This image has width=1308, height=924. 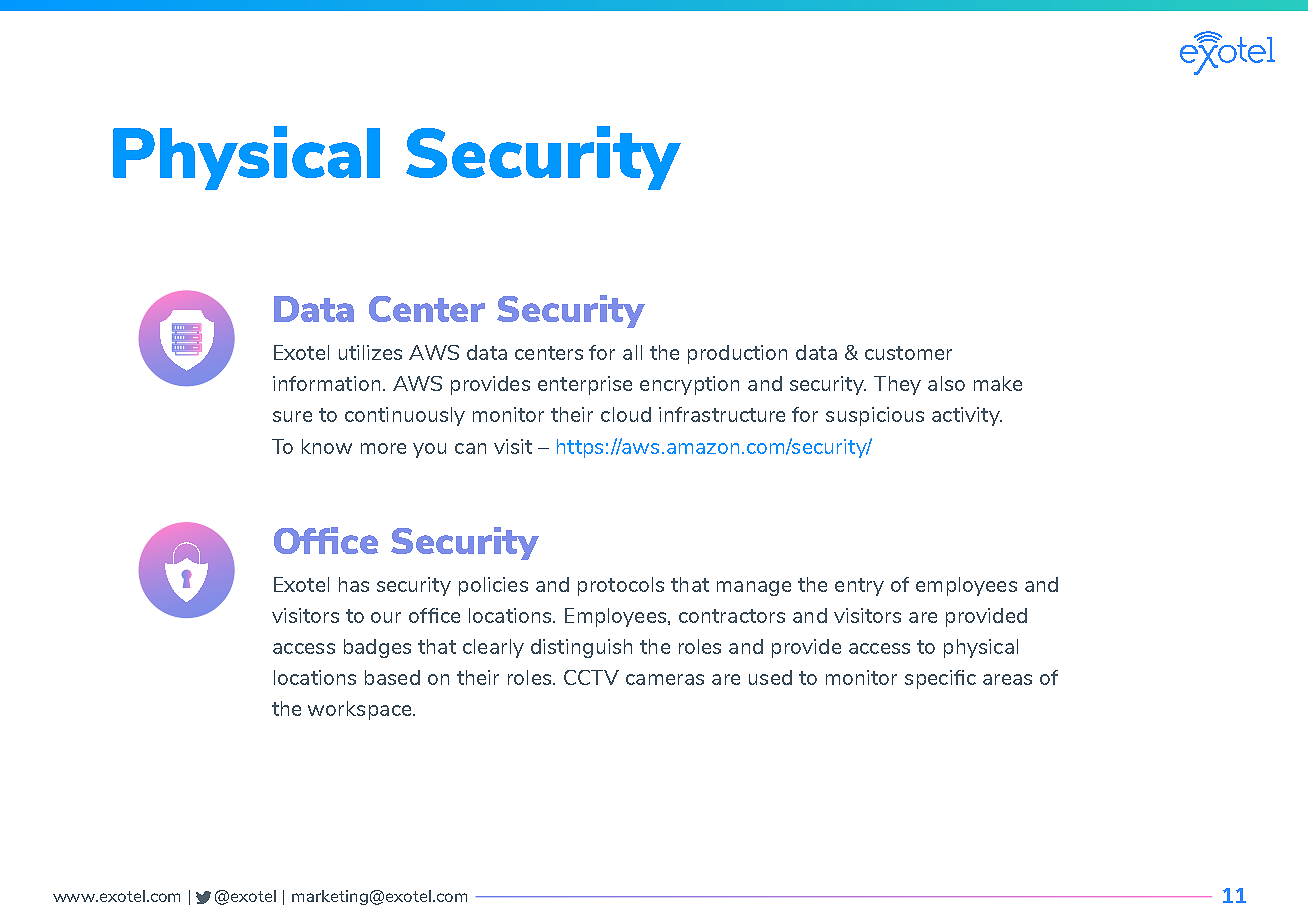 I want to click on more, so click(x=383, y=448).
